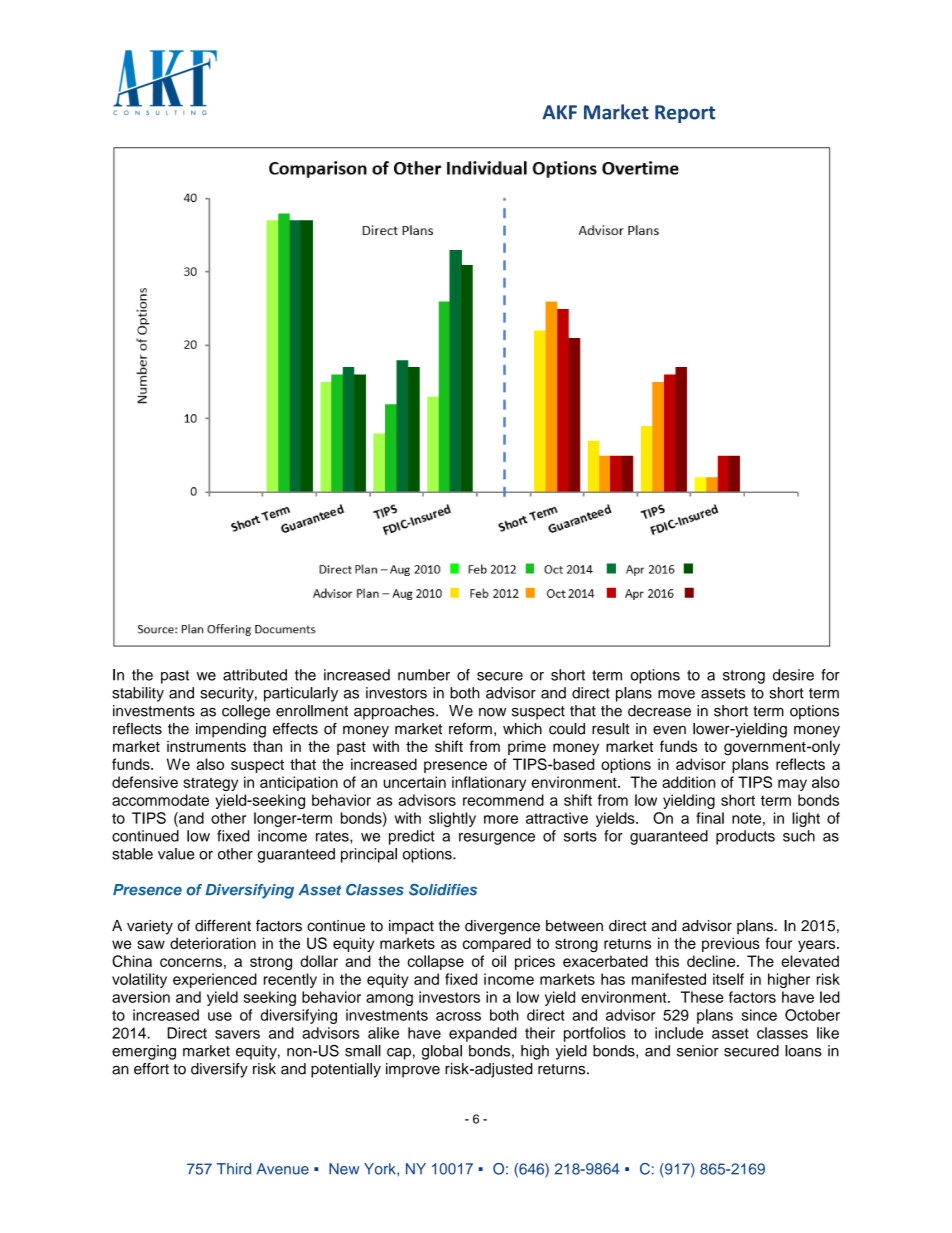 The width and height of the document is (952, 1233). What do you see at coordinates (698, 1051) in the document?
I see `senior` at bounding box center [698, 1051].
